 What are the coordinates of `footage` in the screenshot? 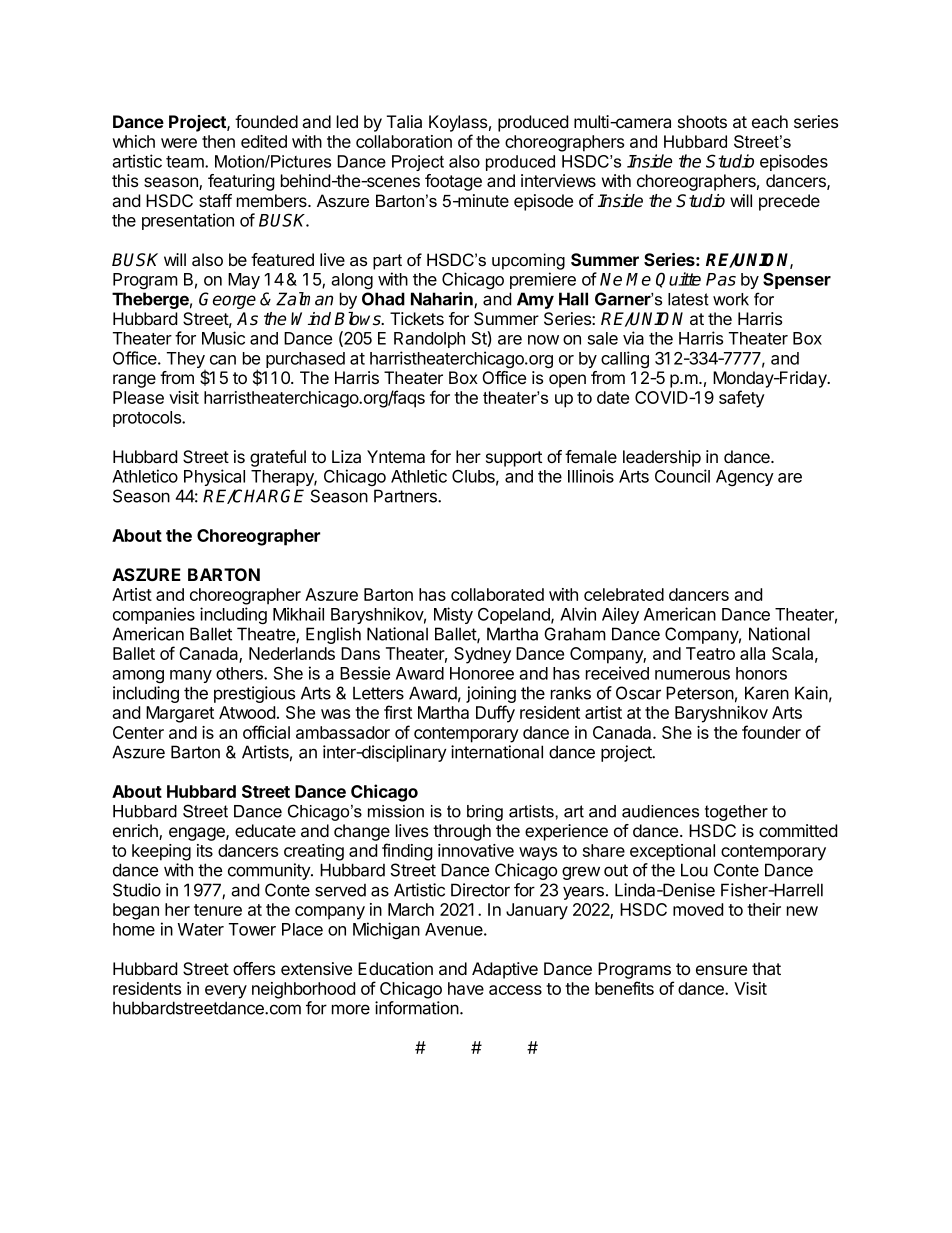 It's located at (453, 182).
